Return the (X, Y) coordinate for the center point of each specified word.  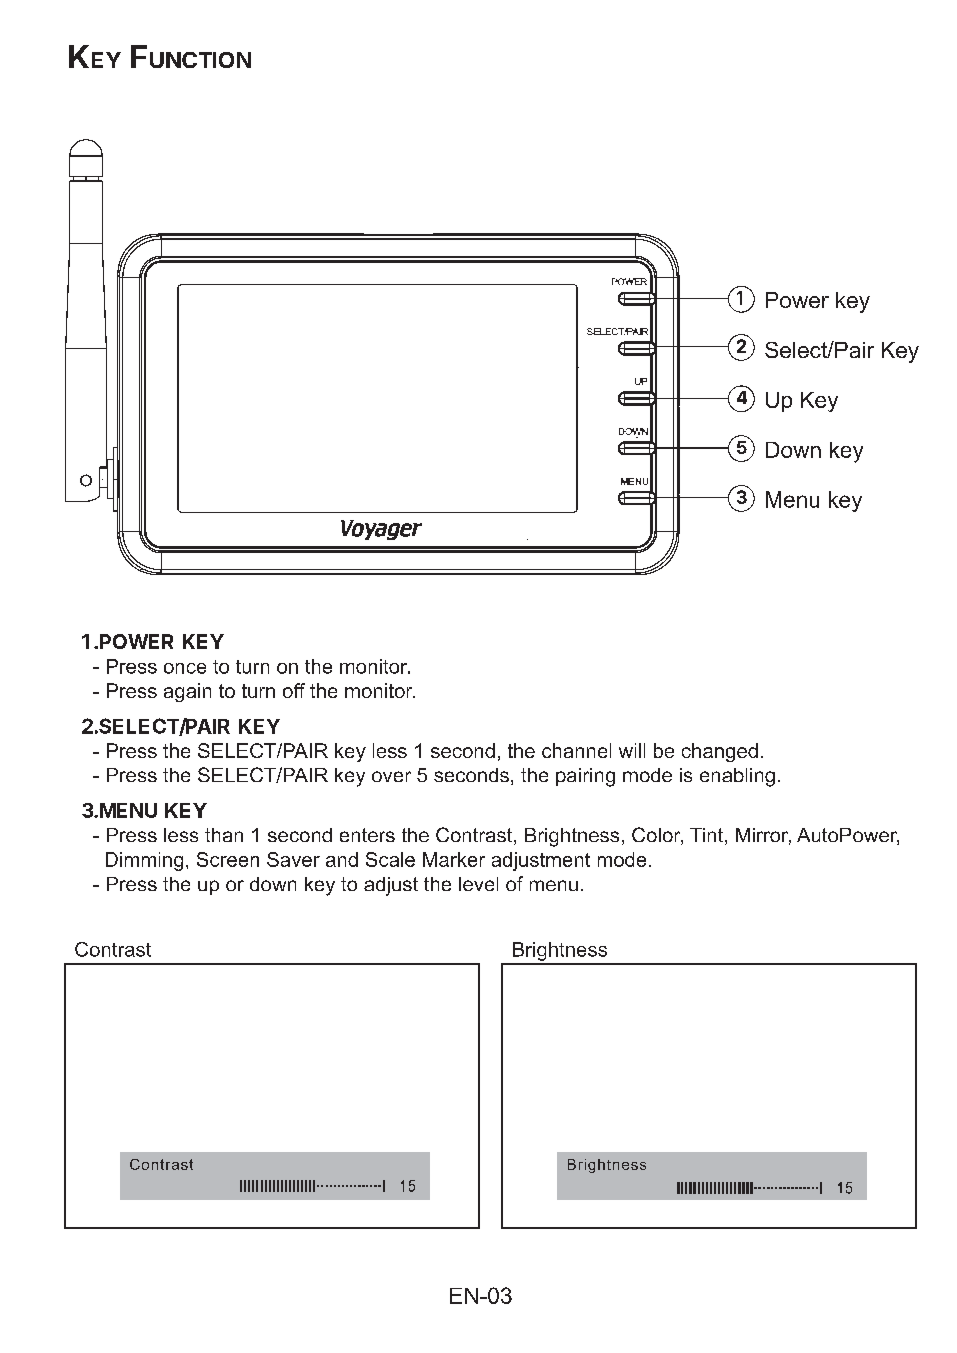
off (294, 690)
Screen (228, 859)
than (224, 835)
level (478, 884)
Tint (708, 836)
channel (576, 750)
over (391, 776)
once (185, 668)
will (632, 750)
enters (367, 835)
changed (720, 752)
